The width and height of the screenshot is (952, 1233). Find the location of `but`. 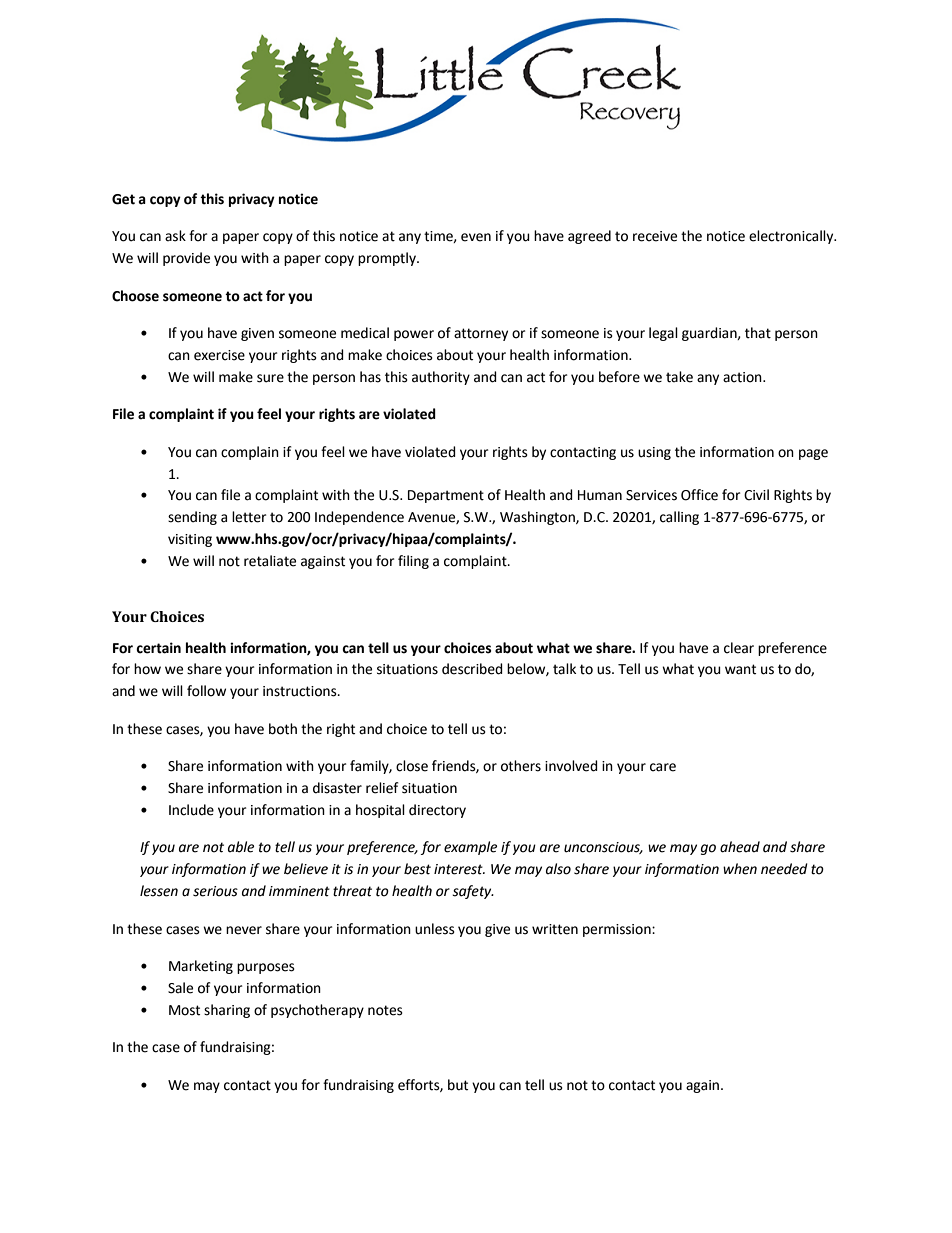

but is located at coordinates (458, 1085).
